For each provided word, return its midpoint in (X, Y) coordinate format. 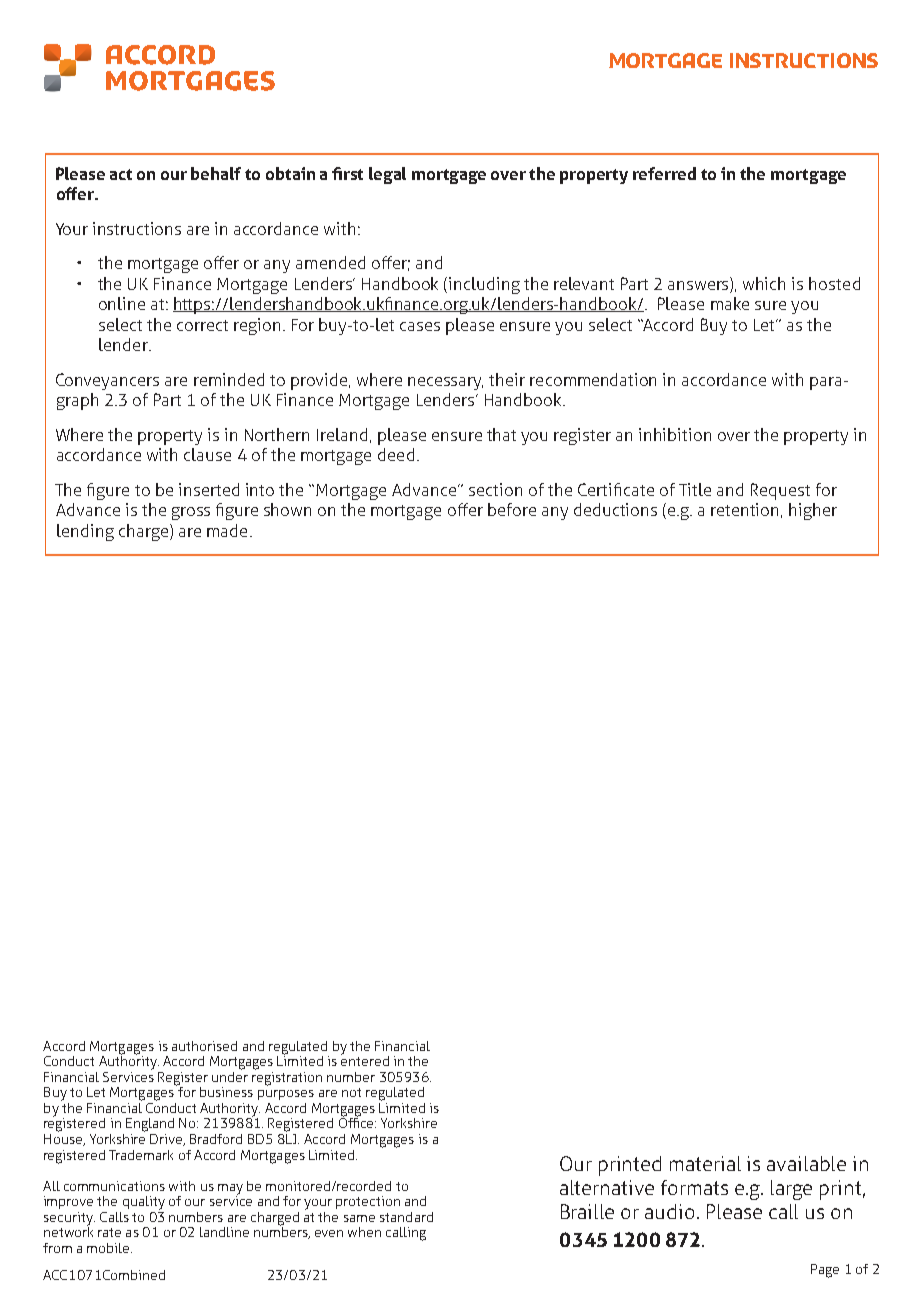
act (121, 174)
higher (813, 511)
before (512, 509)
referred (664, 173)
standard (406, 1217)
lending (85, 532)
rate (109, 1232)
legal (387, 175)
